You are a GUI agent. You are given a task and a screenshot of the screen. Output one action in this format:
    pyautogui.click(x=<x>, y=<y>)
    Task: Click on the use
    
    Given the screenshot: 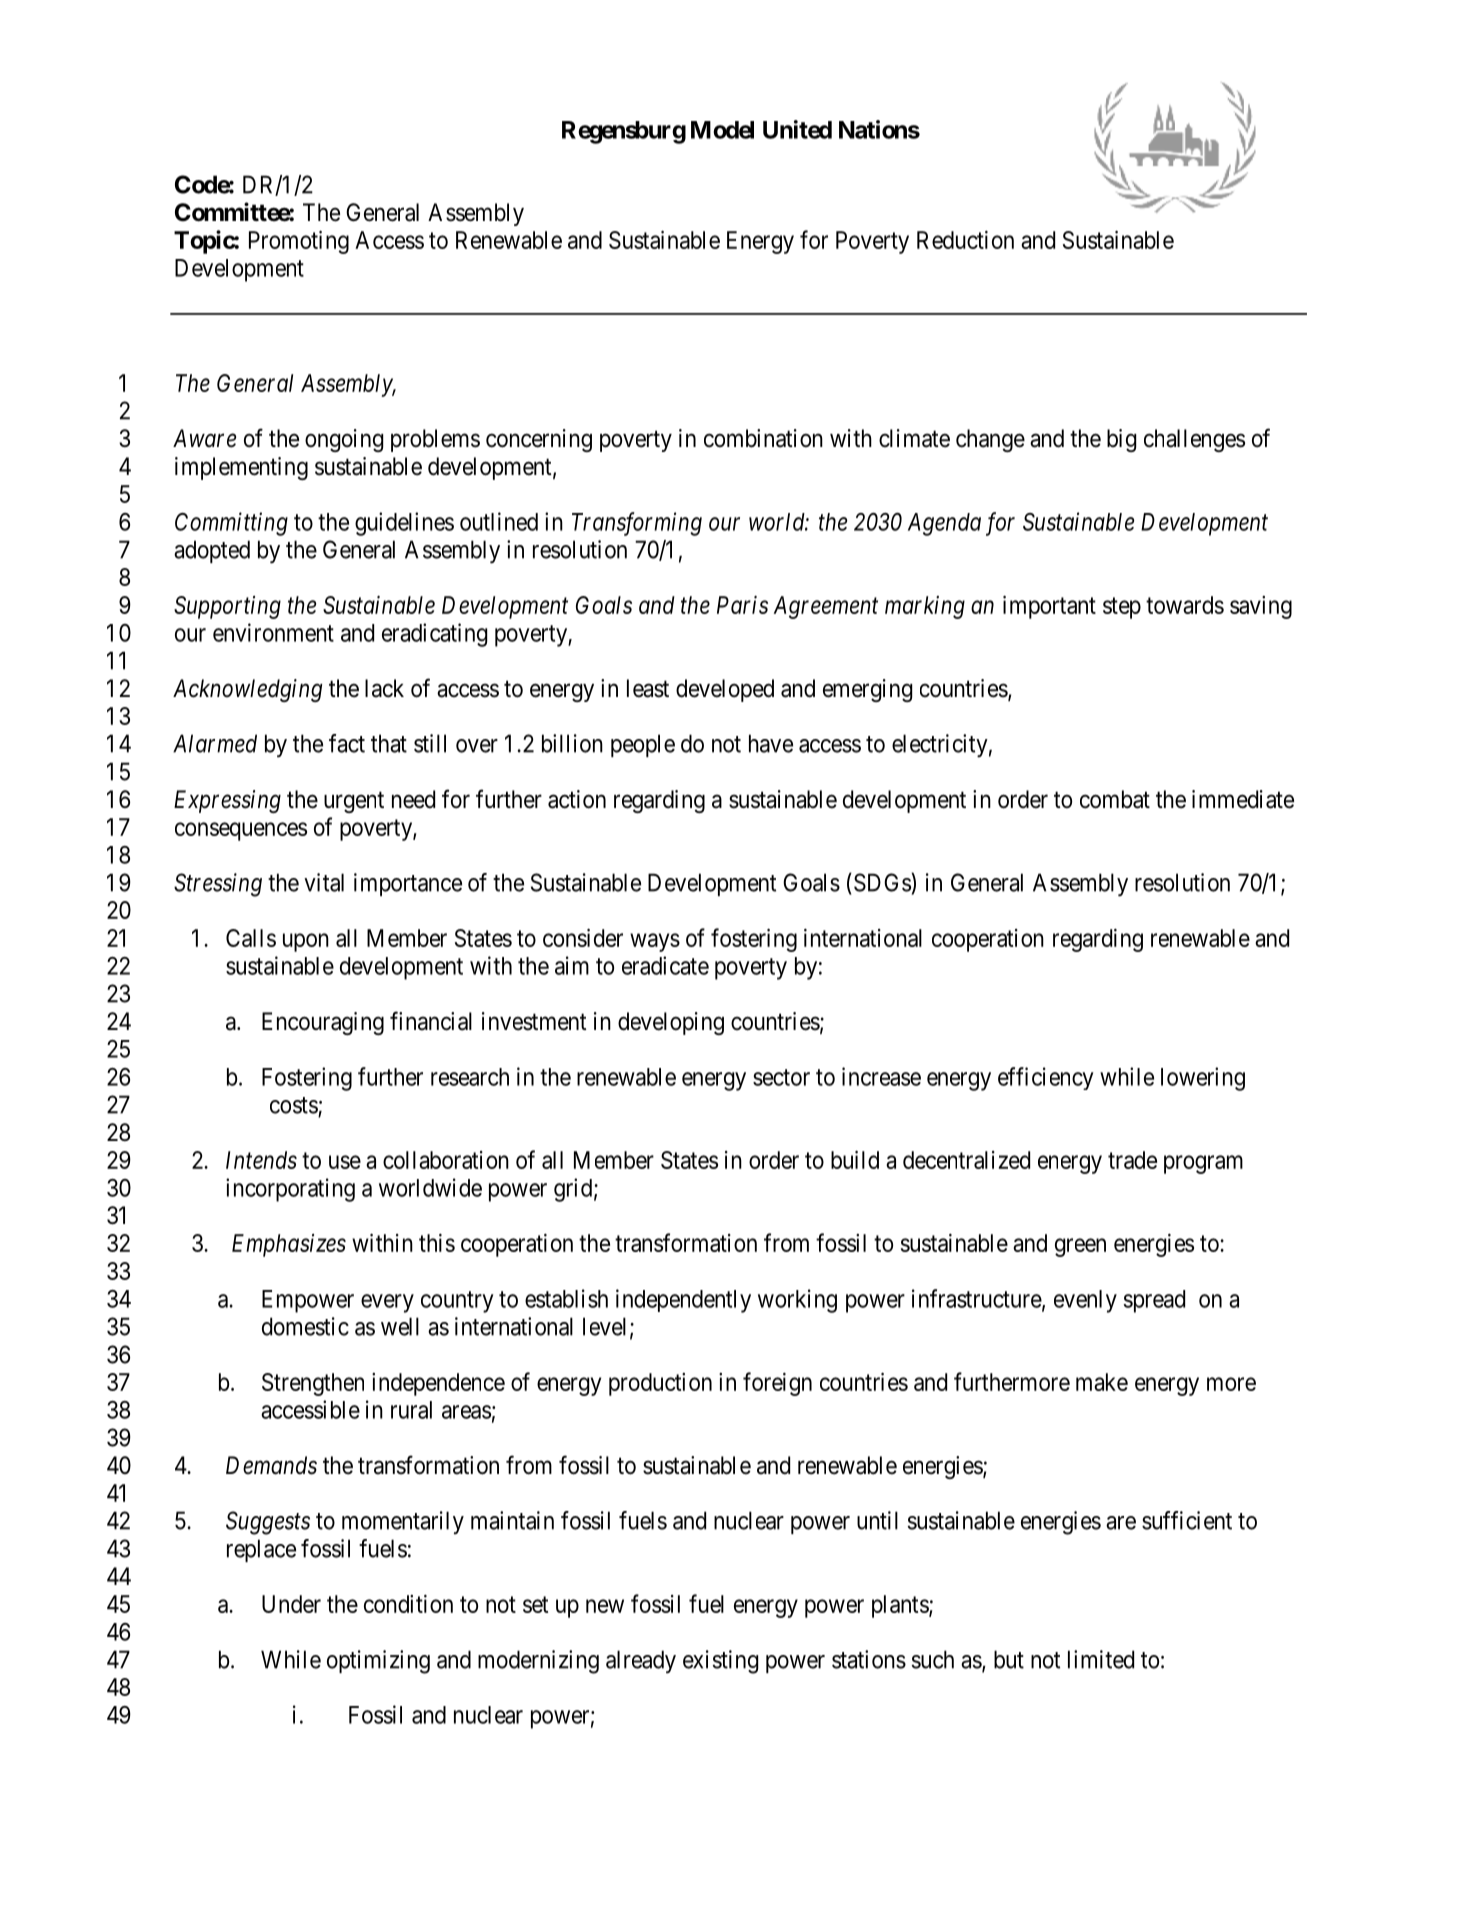 What is the action you would take?
    pyautogui.click(x=345, y=1162)
